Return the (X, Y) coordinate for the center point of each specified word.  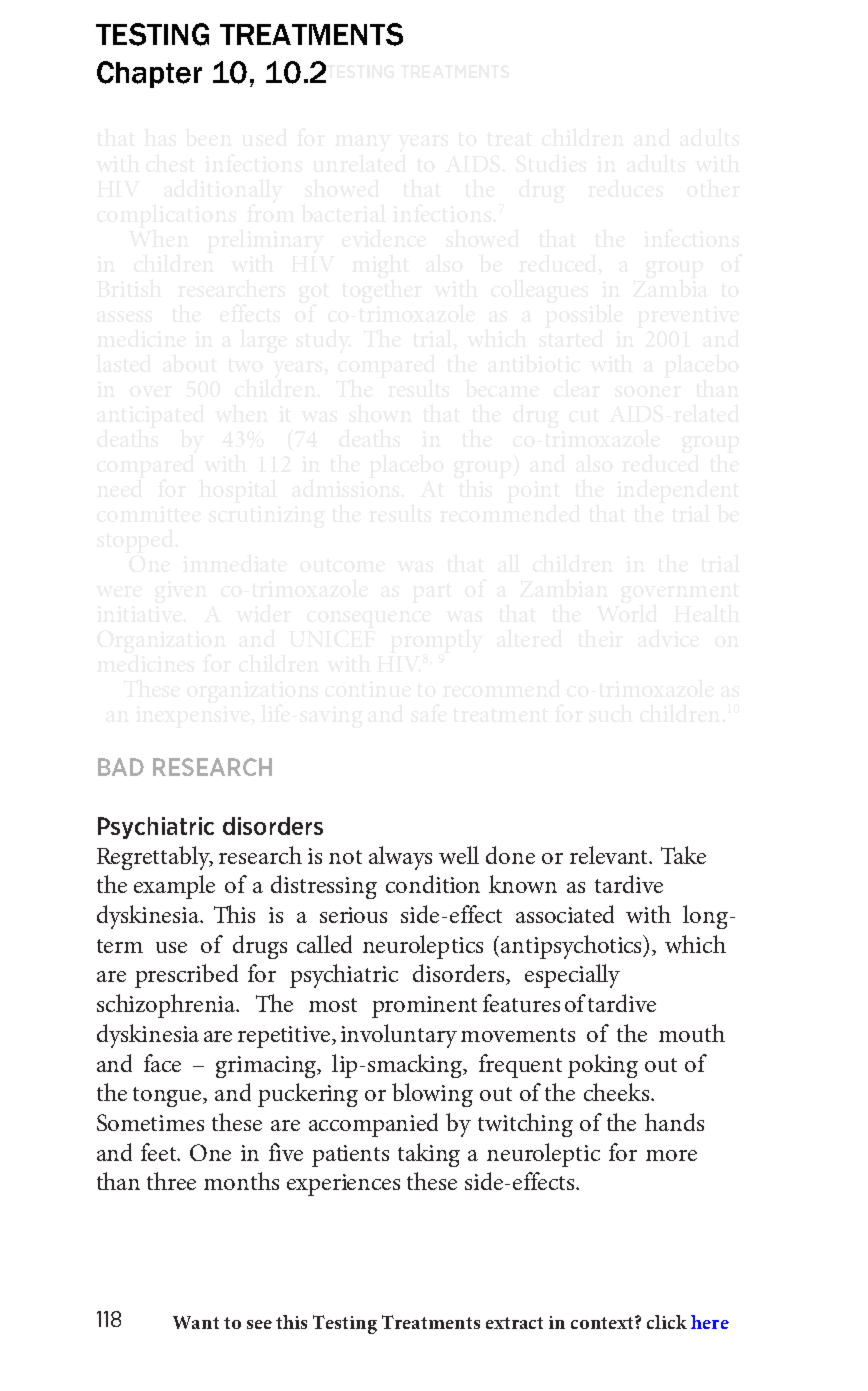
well (459, 855)
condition (433, 884)
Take (683, 855)
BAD (121, 767)
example (174, 887)
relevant (610, 855)
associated (565, 914)
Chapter (149, 74)
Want (196, 1322)
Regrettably (155, 858)
